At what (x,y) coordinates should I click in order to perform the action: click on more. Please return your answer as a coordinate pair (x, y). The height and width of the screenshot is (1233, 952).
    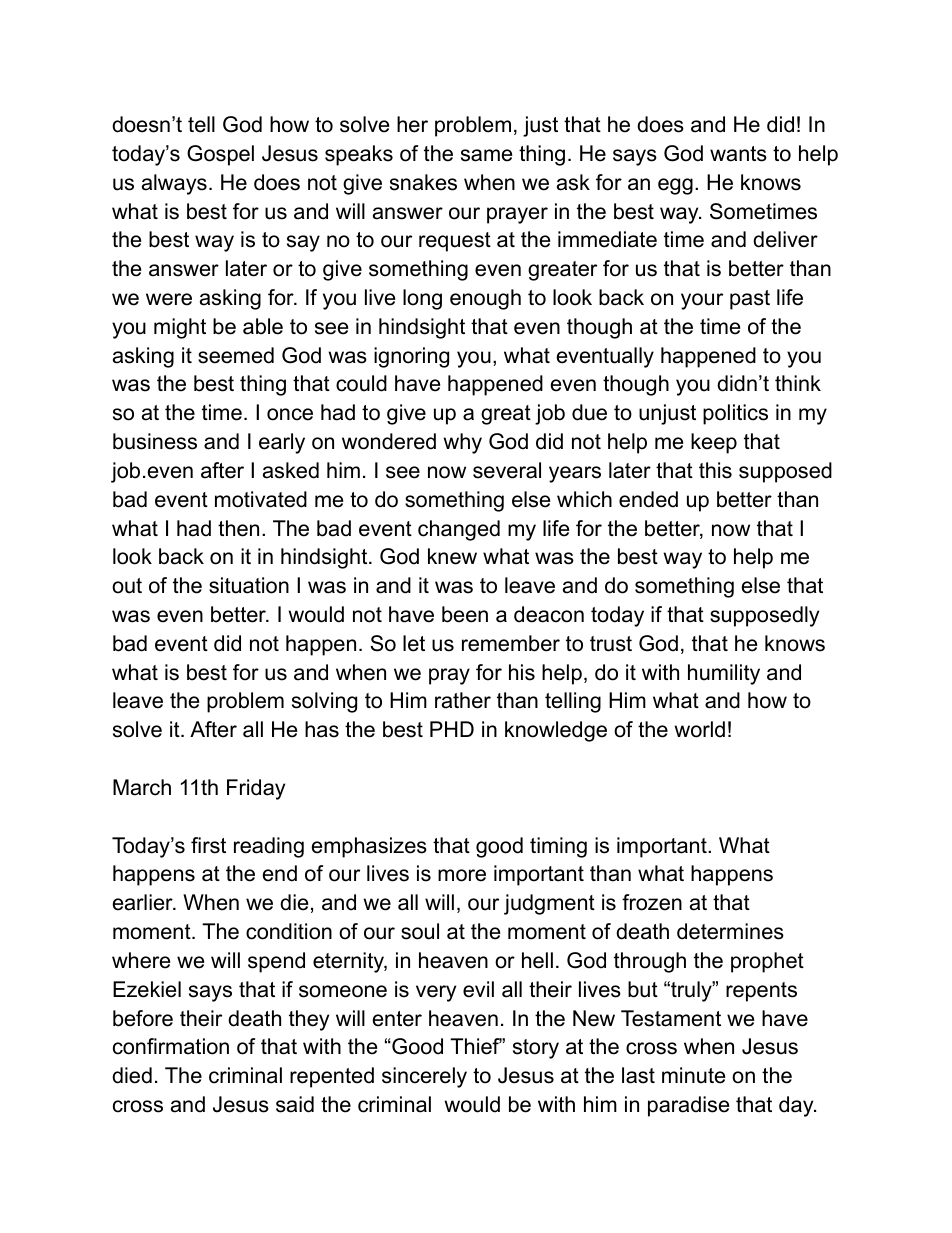
    Looking at the image, I should click on (462, 875).
